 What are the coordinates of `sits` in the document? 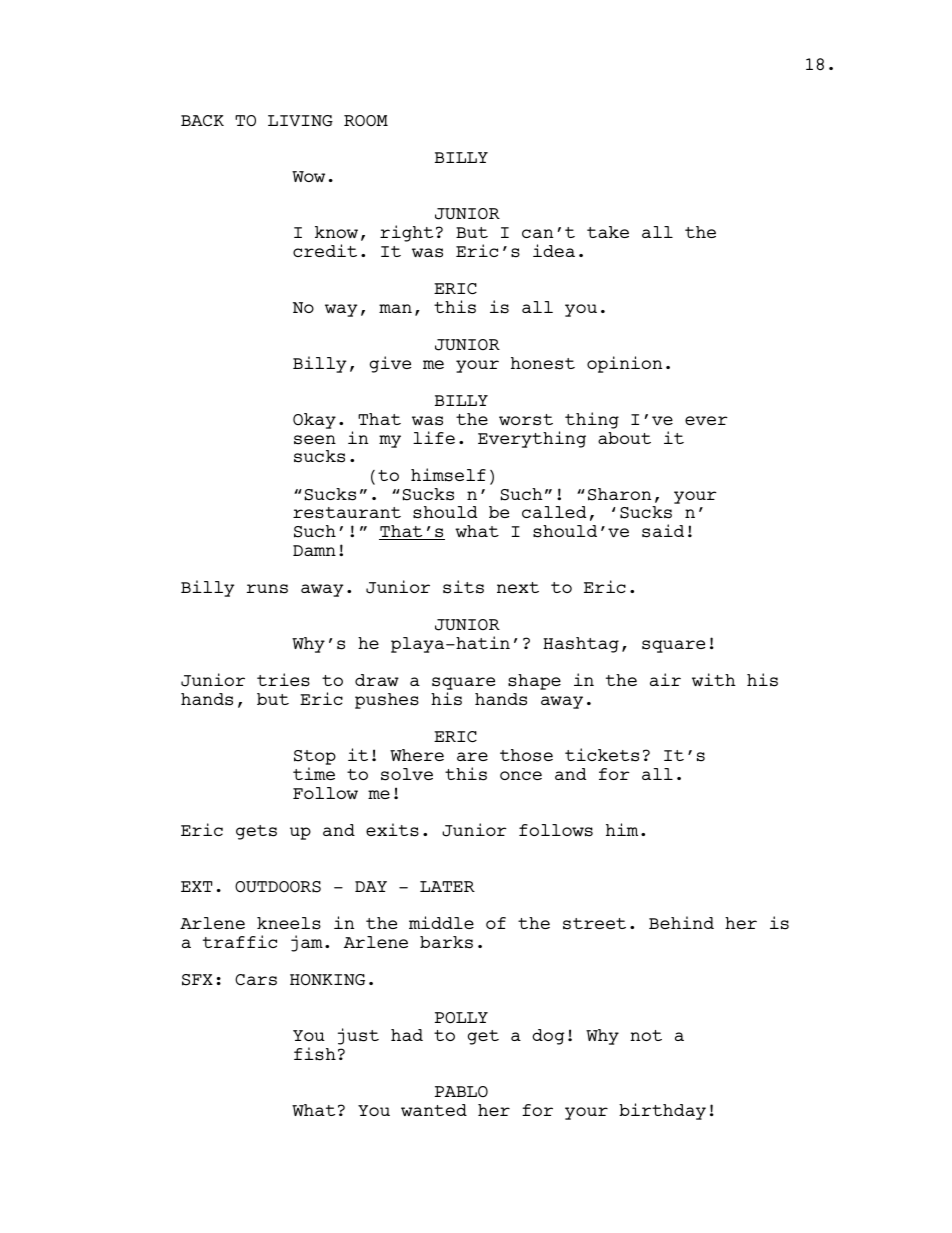 It's located at (463, 587).
